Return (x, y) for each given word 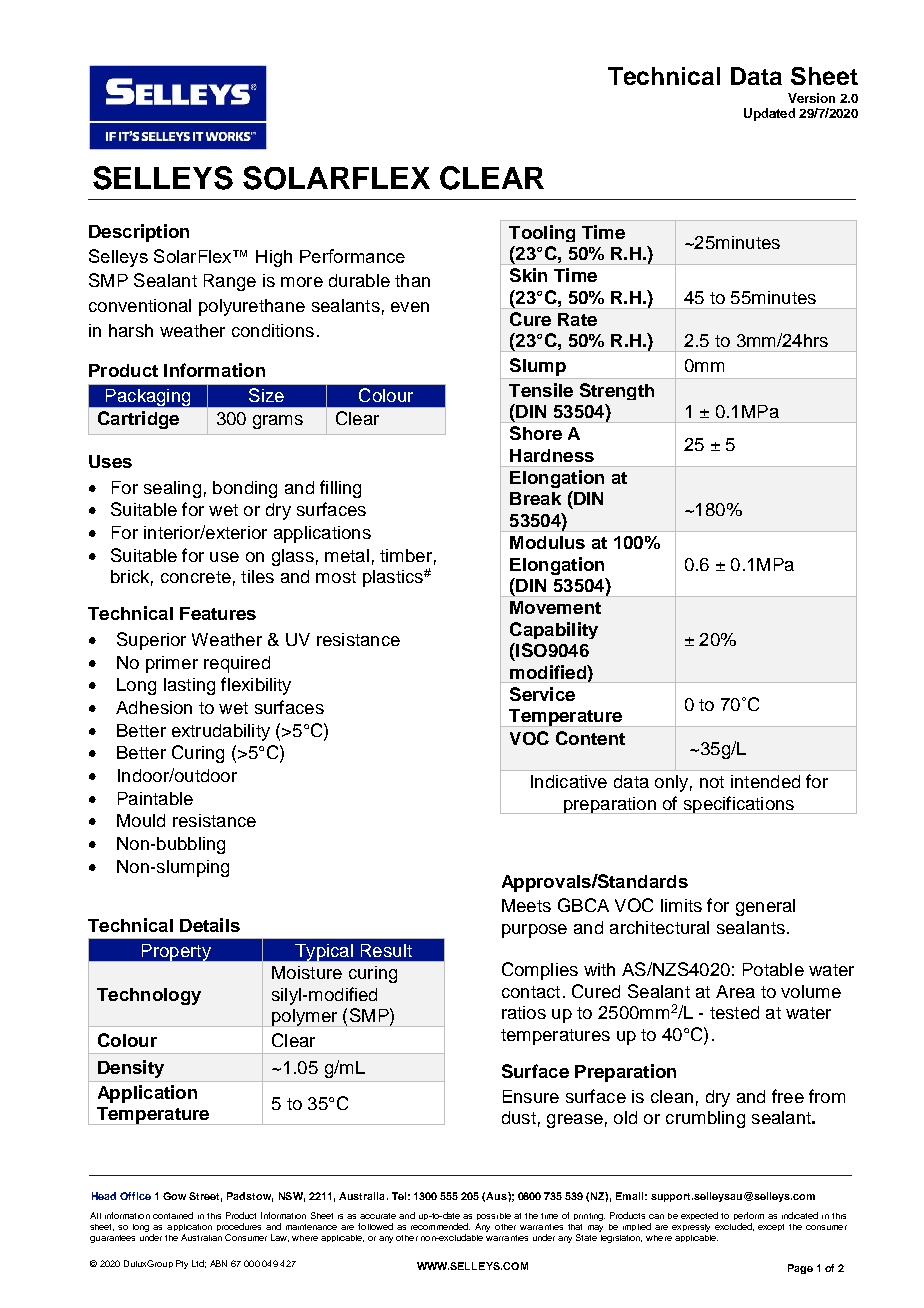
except (771, 1227)
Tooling (542, 233)
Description (139, 233)
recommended (440, 1226)
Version (811, 98)
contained (173, 1215)
